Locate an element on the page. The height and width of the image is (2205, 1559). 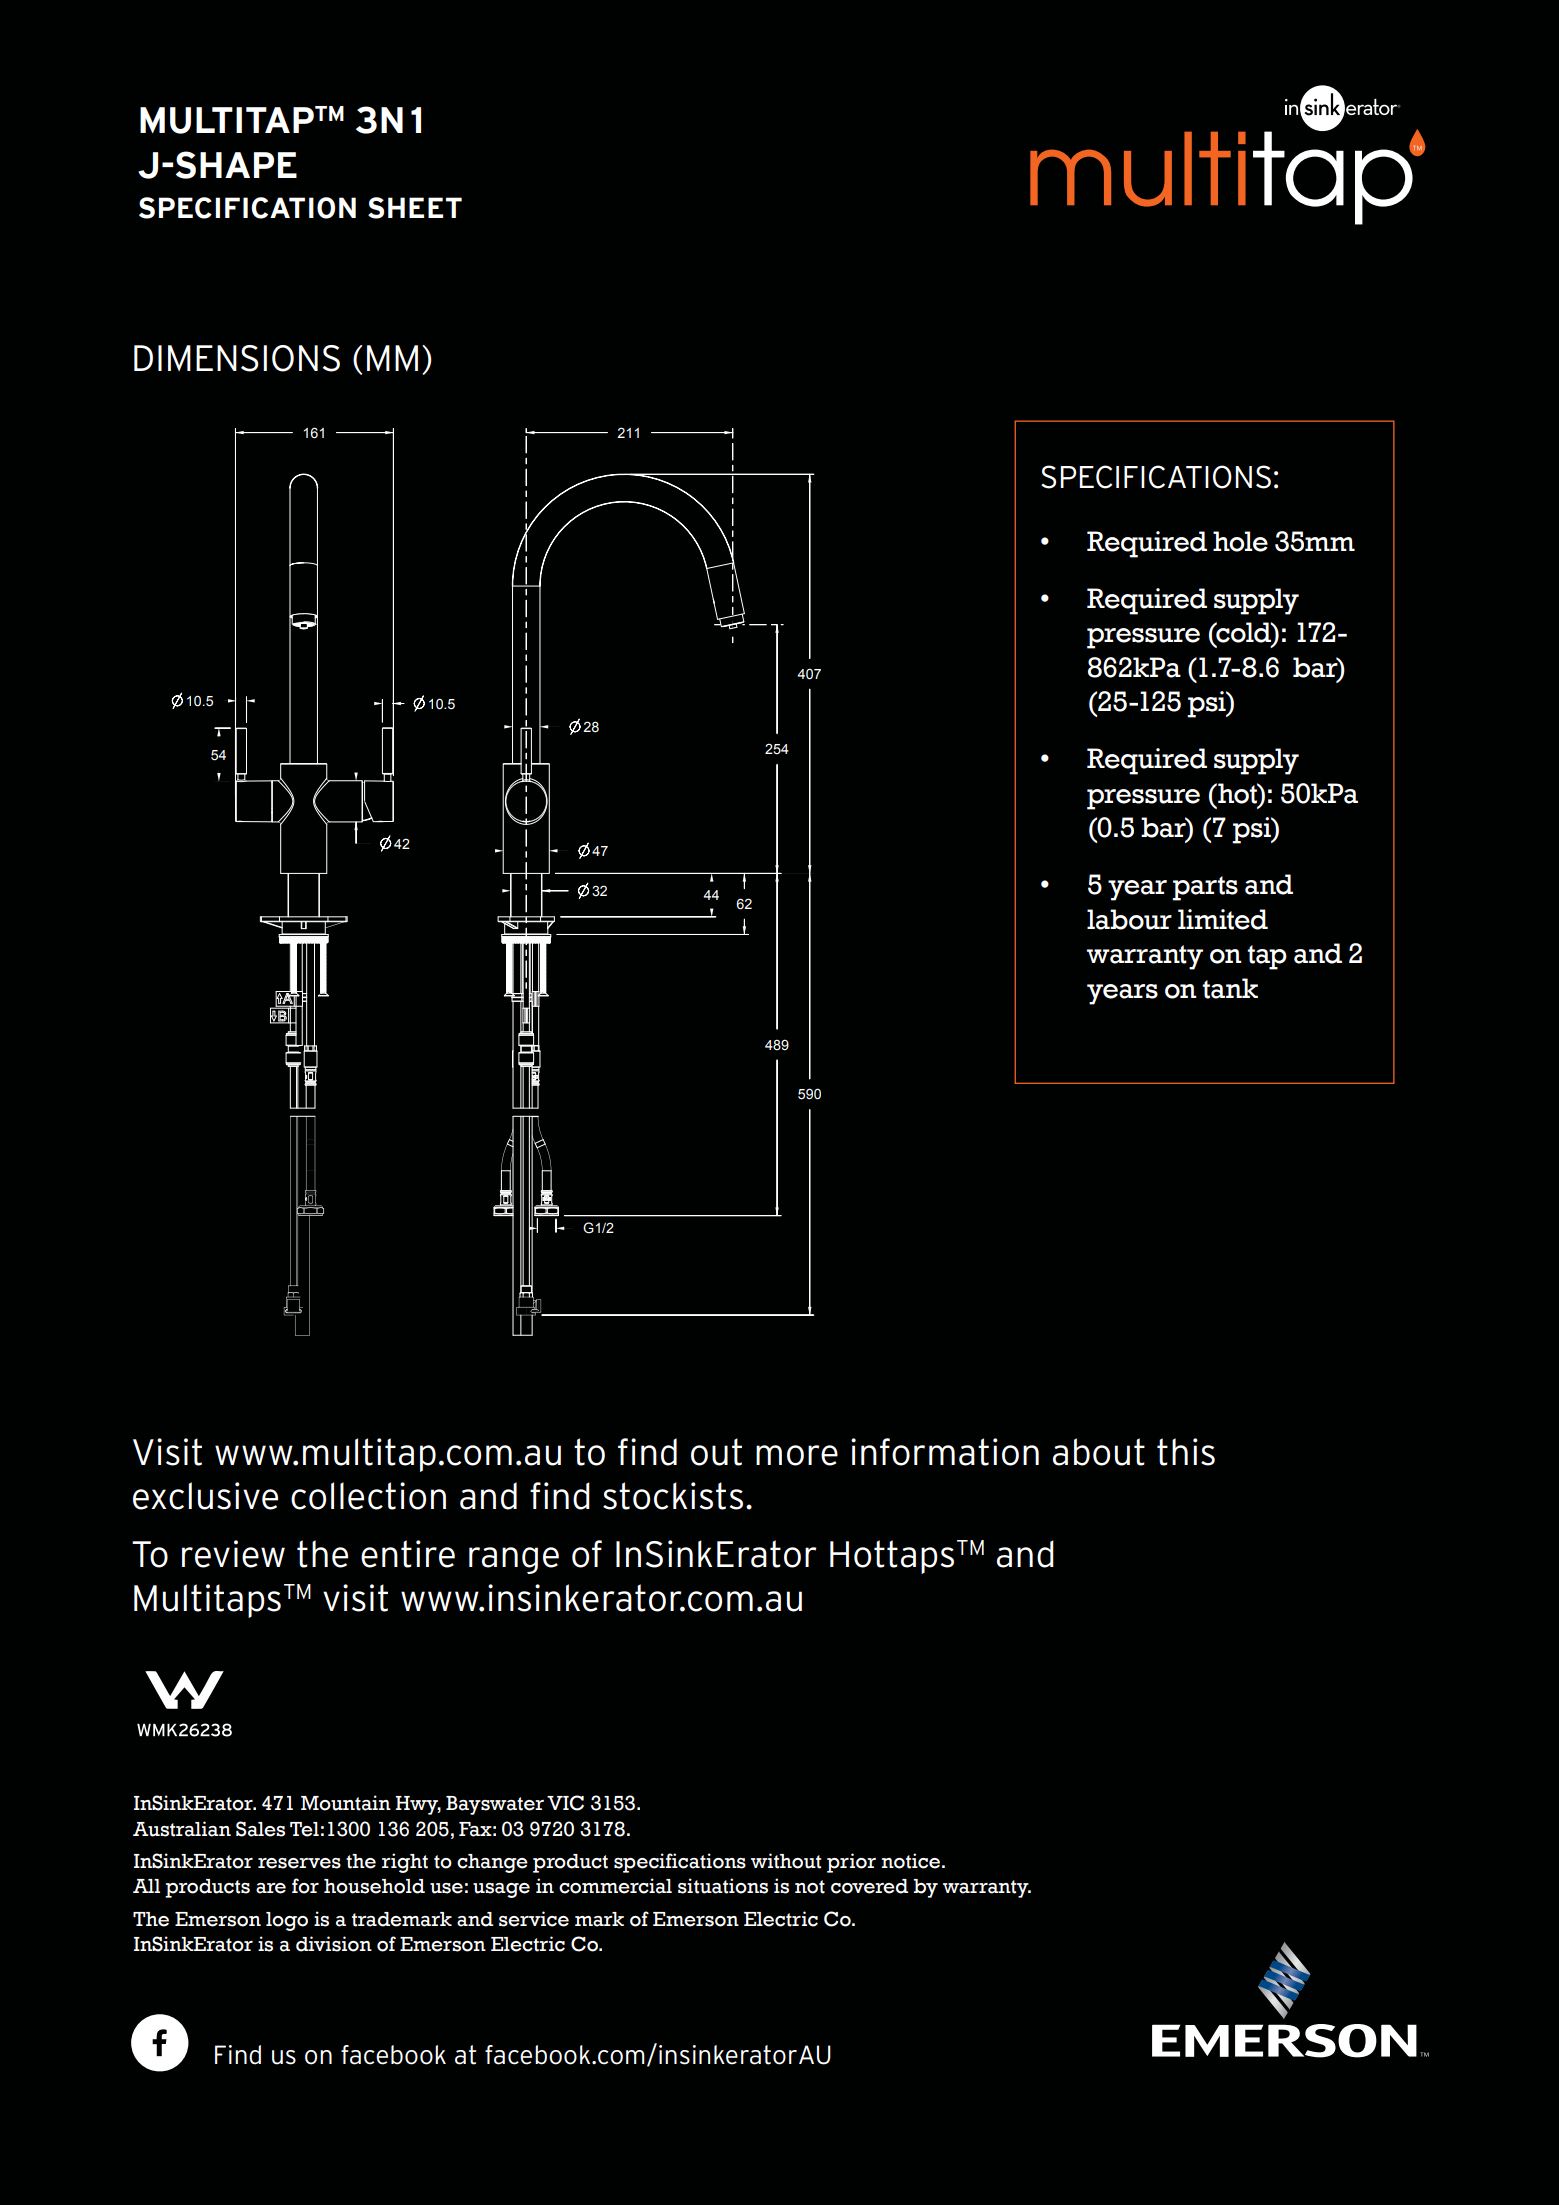
collection is located at coordinates (368, 1496).
